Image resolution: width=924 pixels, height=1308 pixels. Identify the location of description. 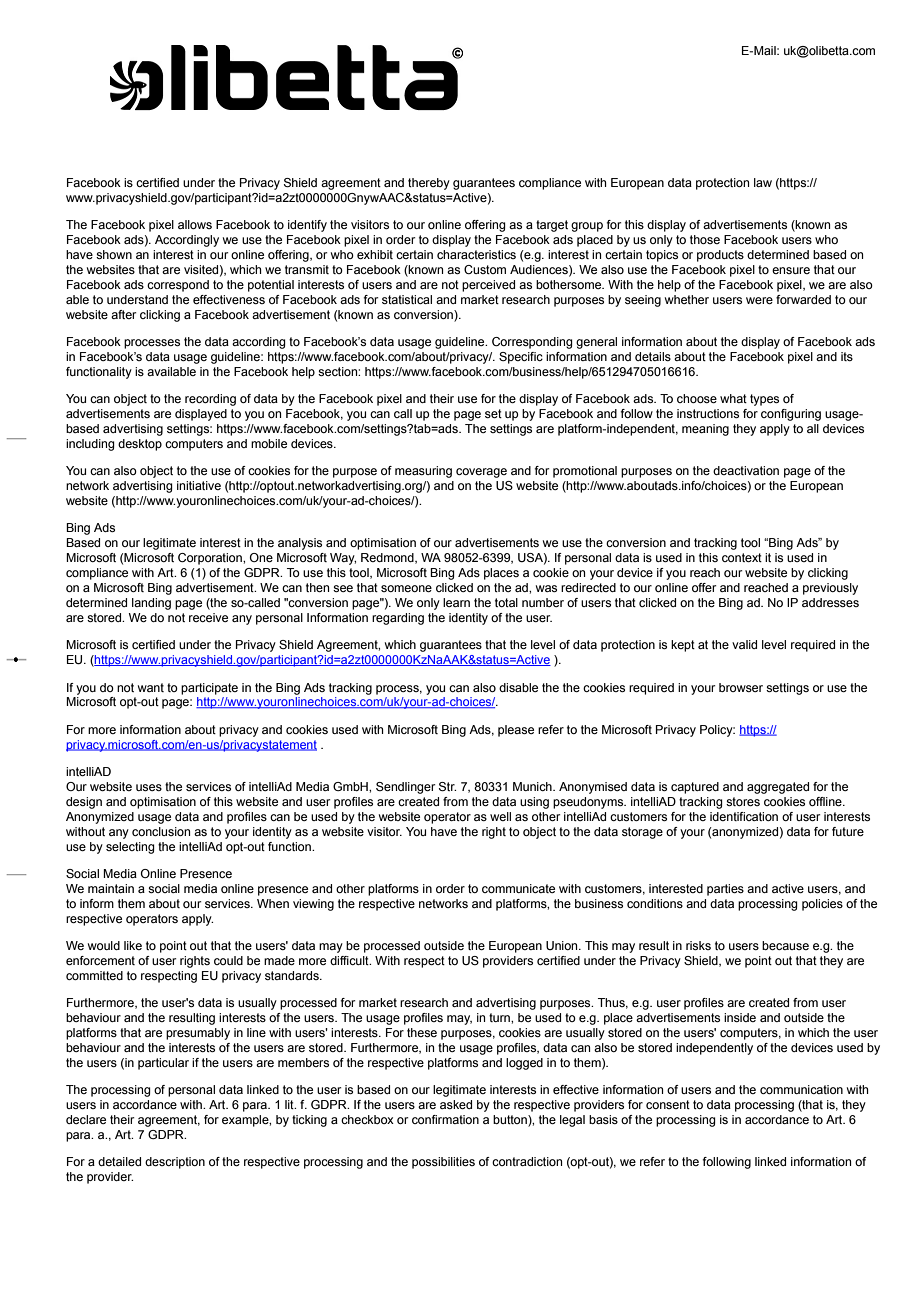
(175, 1163).
